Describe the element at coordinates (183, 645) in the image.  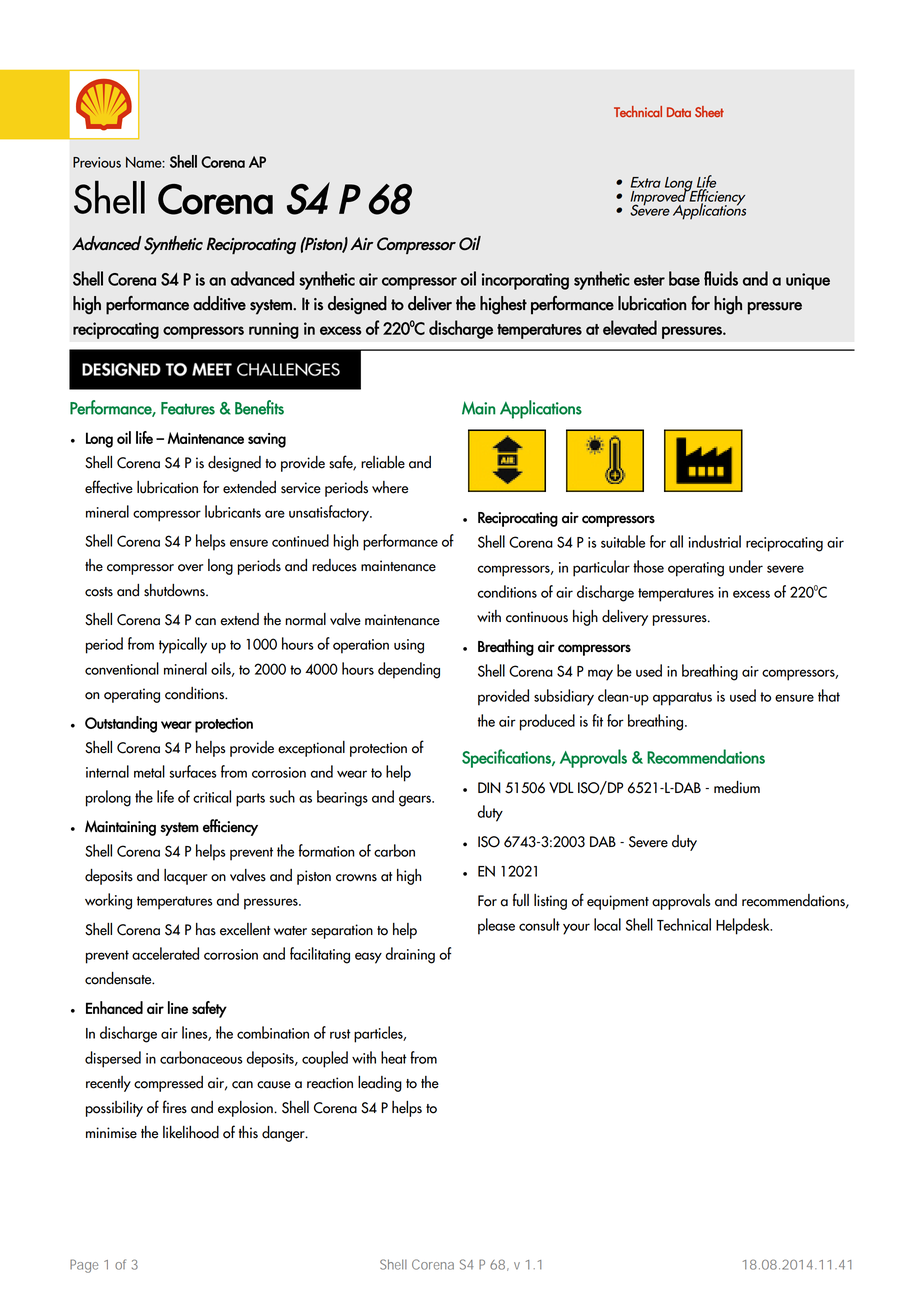
I see `typically` at that location.
